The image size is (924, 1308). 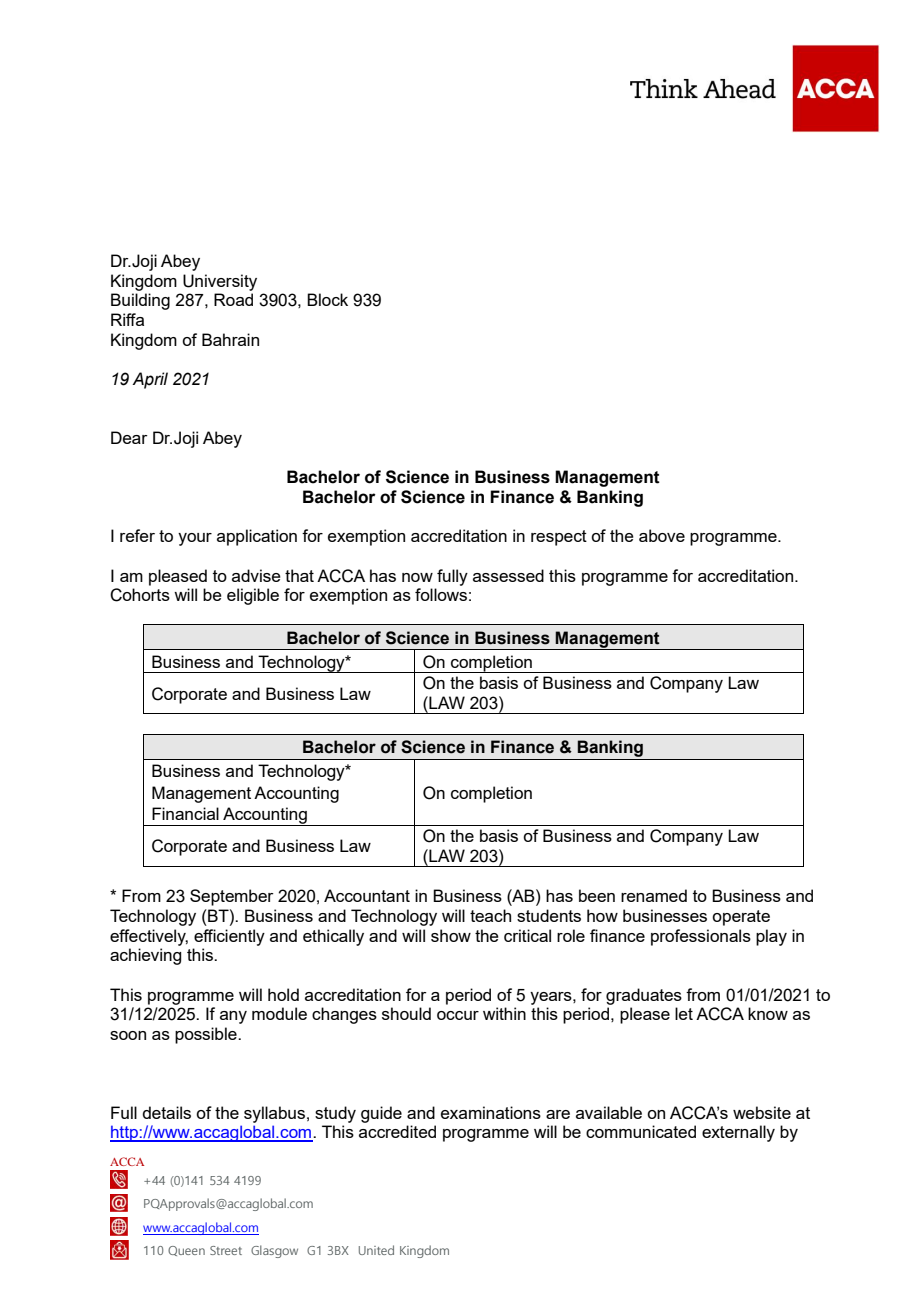 I want to click on Road, so click(x=233, y=299).
